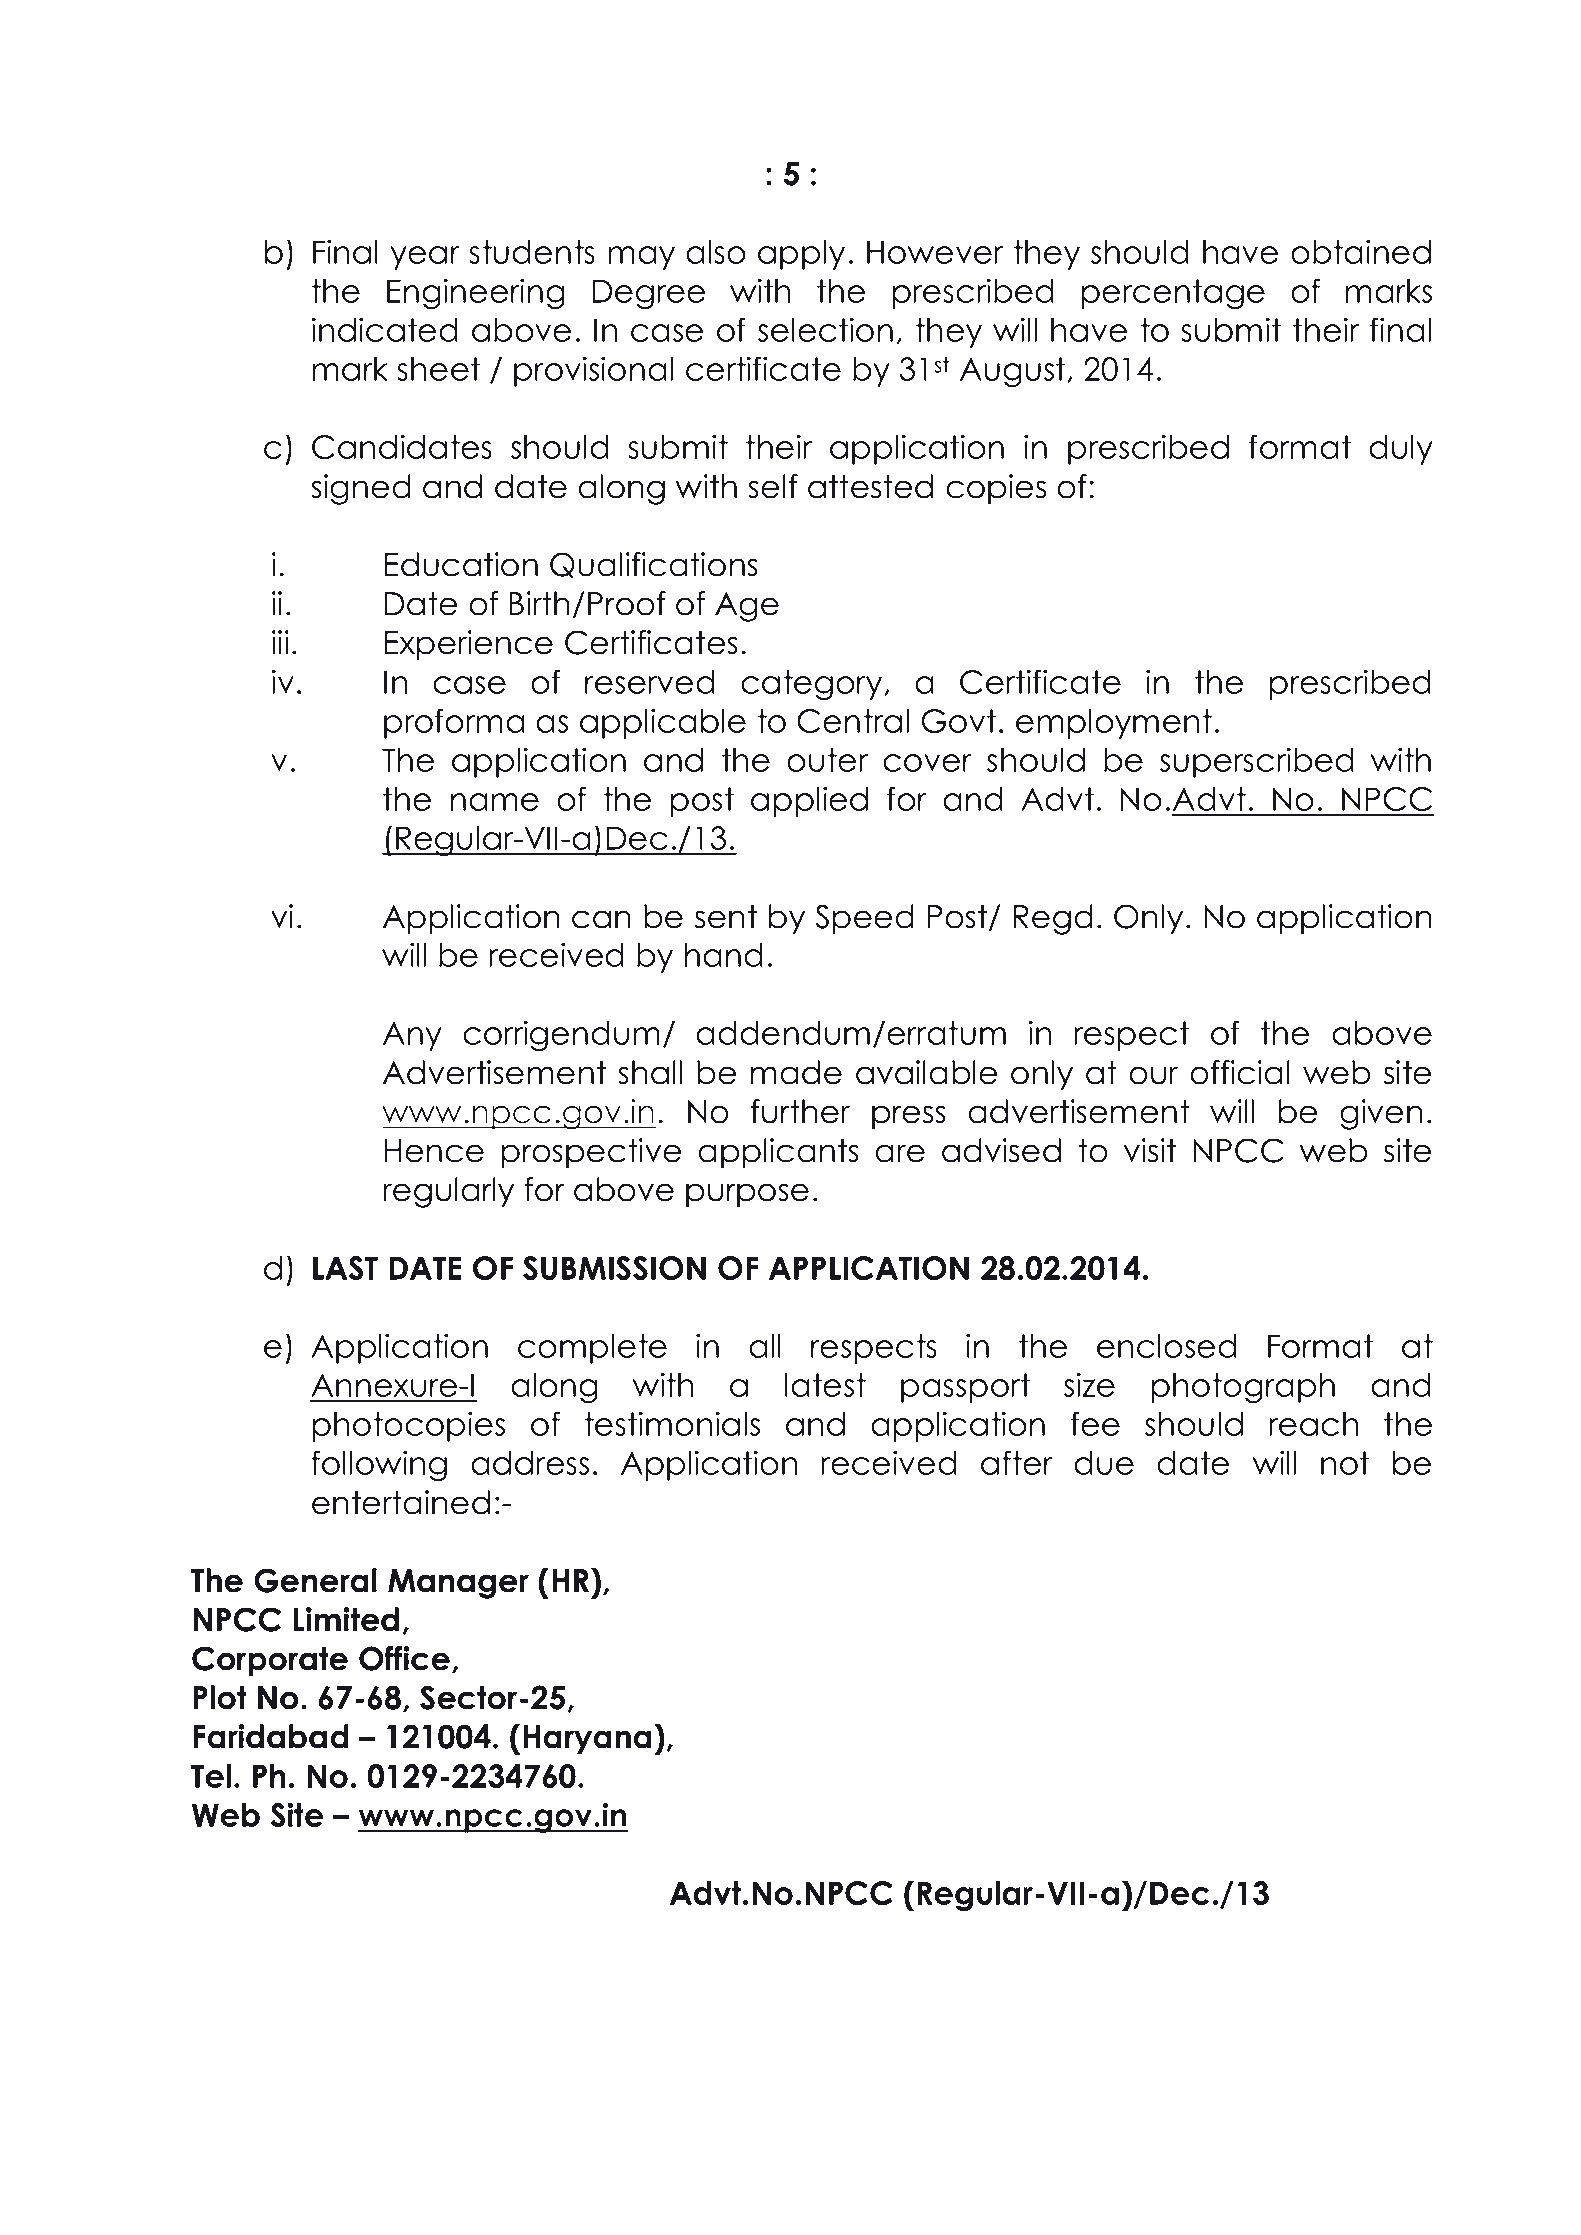 Image resolution: width=1581 pixels, height=2235 pixels. What do you see at coordinates (1173, 294) in the image?
I see `percentage` at bounding box center [1173, 294].
